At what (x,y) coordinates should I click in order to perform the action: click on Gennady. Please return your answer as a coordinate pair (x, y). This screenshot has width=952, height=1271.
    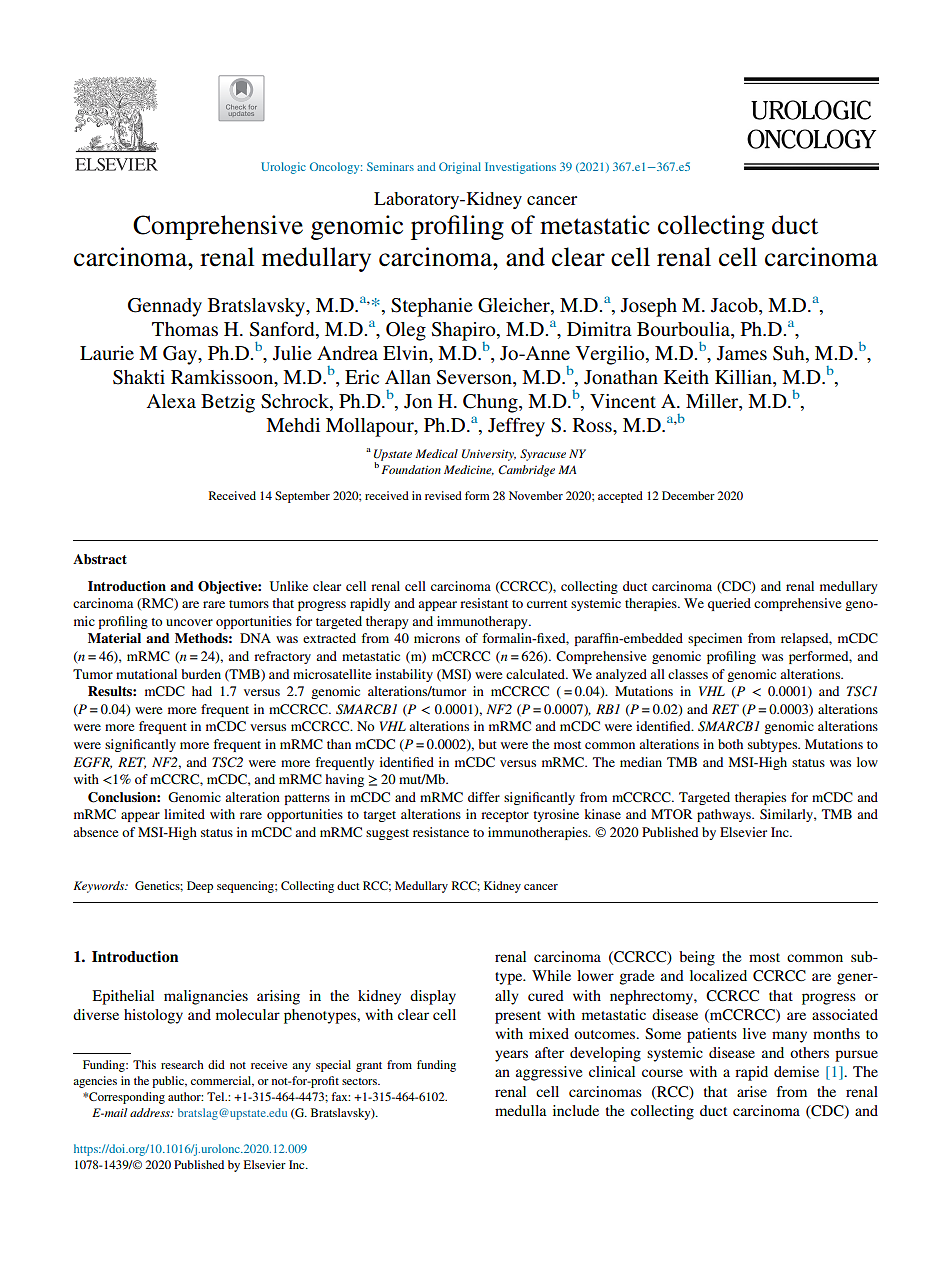
    Looking at the image, I should click on (165, 307).
